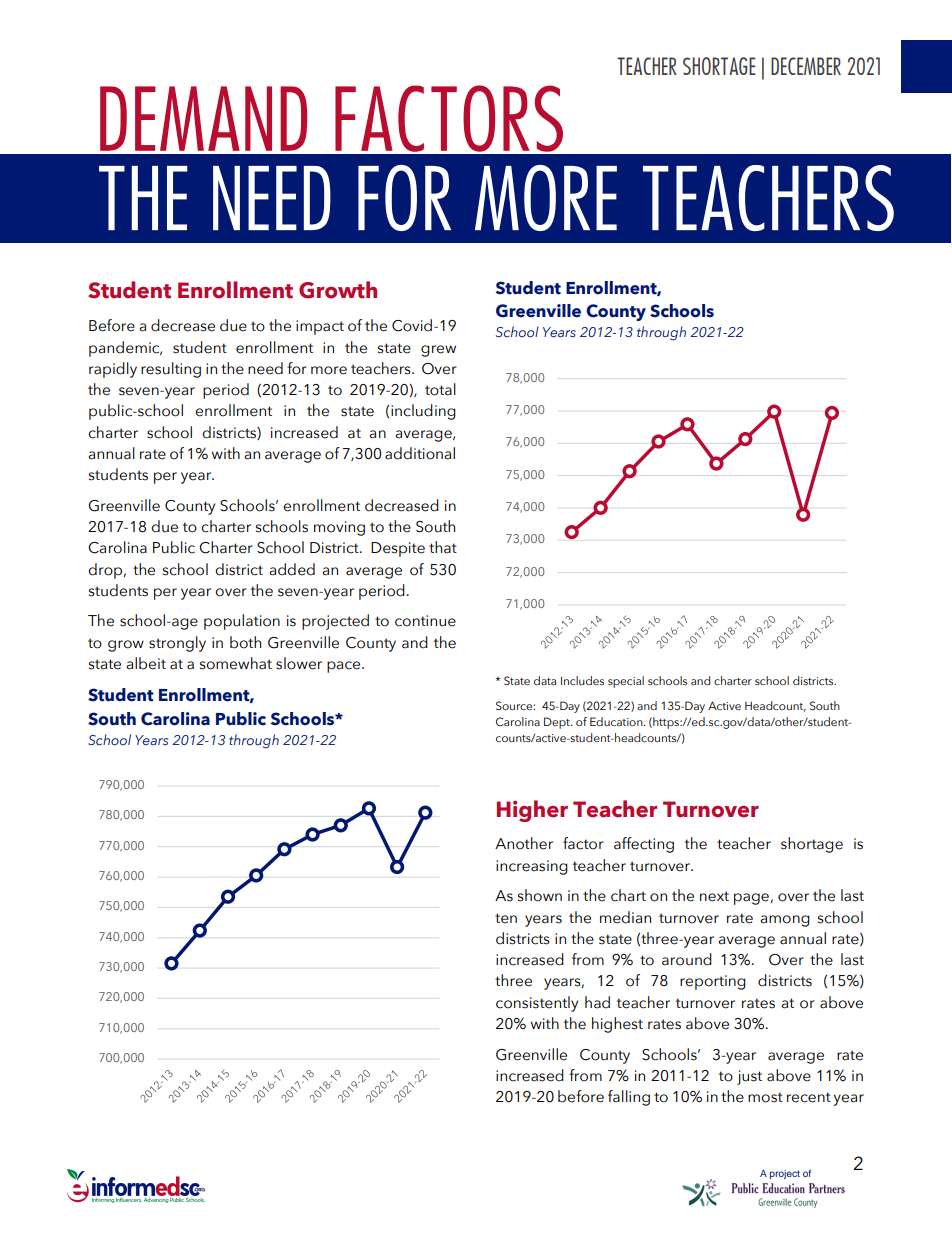 This document has width=952, height=1233. I want to click on Dept, so click(558, 723).
